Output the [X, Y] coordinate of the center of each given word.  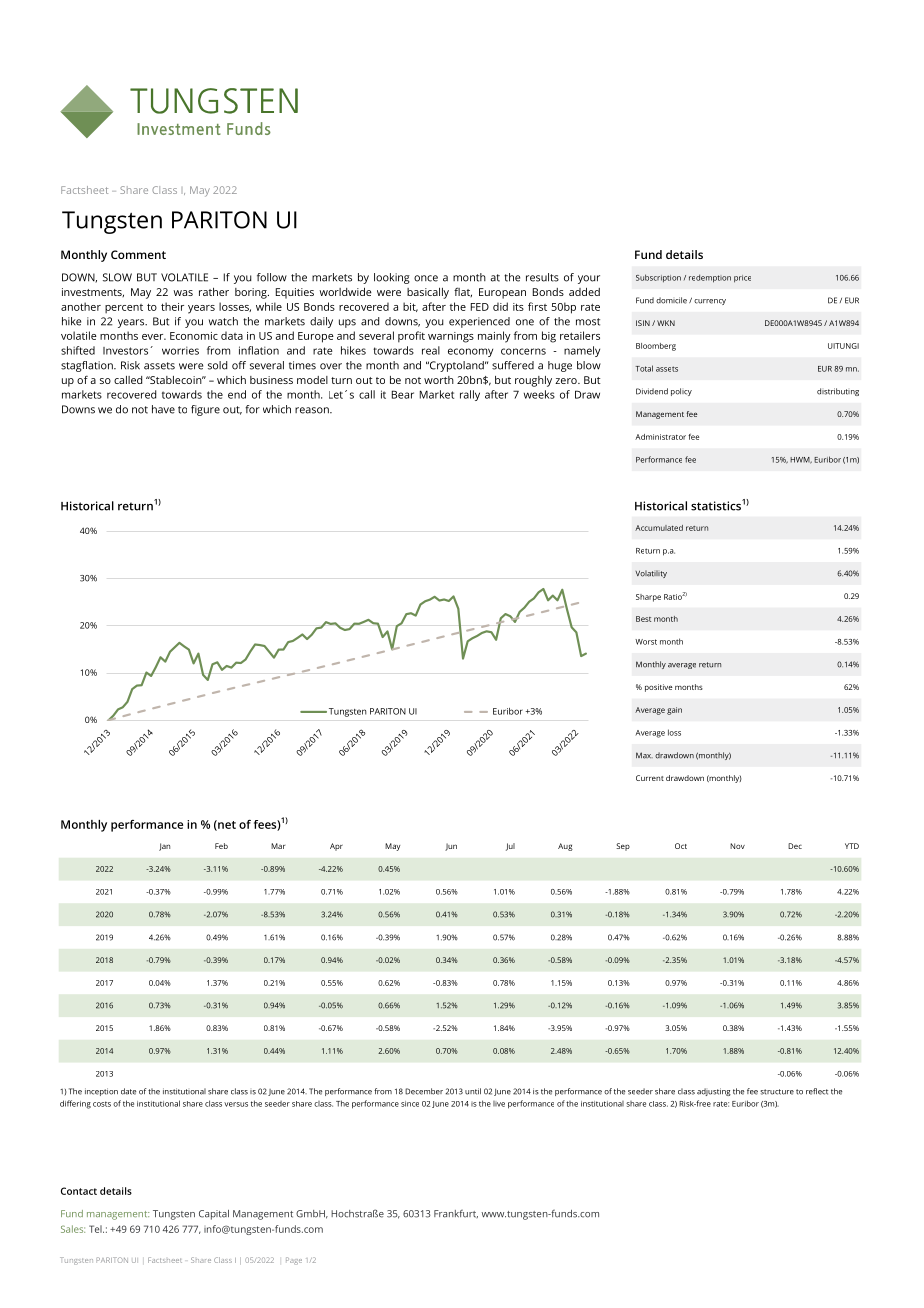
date [128, 1091]
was [183, 293]
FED [480, 307]
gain [674, 711]
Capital [214, 1215]
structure [777, 1092]
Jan [164, 847]
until [473, 1091]
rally [470, 395]
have [163, 409]
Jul [510, 847]
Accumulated [659, 528]
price [742, 279]
